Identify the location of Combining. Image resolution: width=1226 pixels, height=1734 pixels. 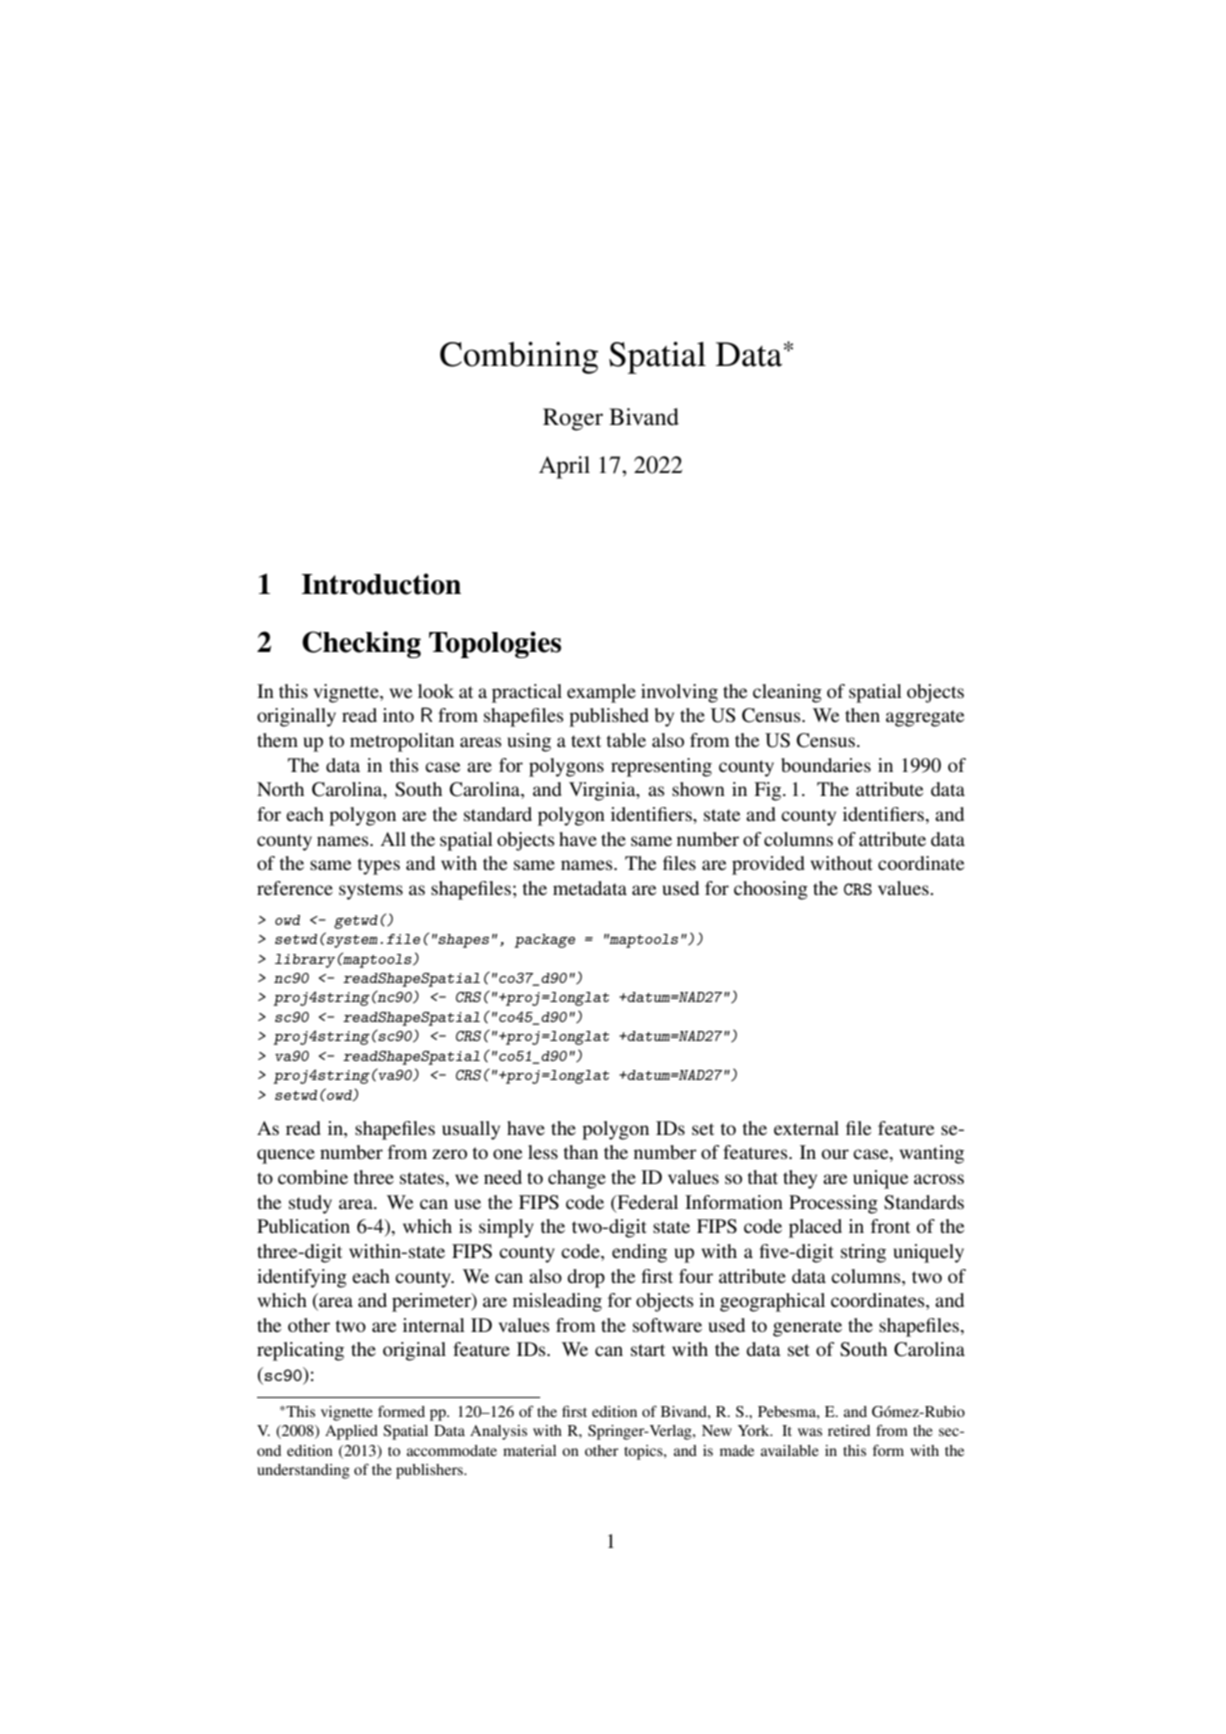
(519, 358).
